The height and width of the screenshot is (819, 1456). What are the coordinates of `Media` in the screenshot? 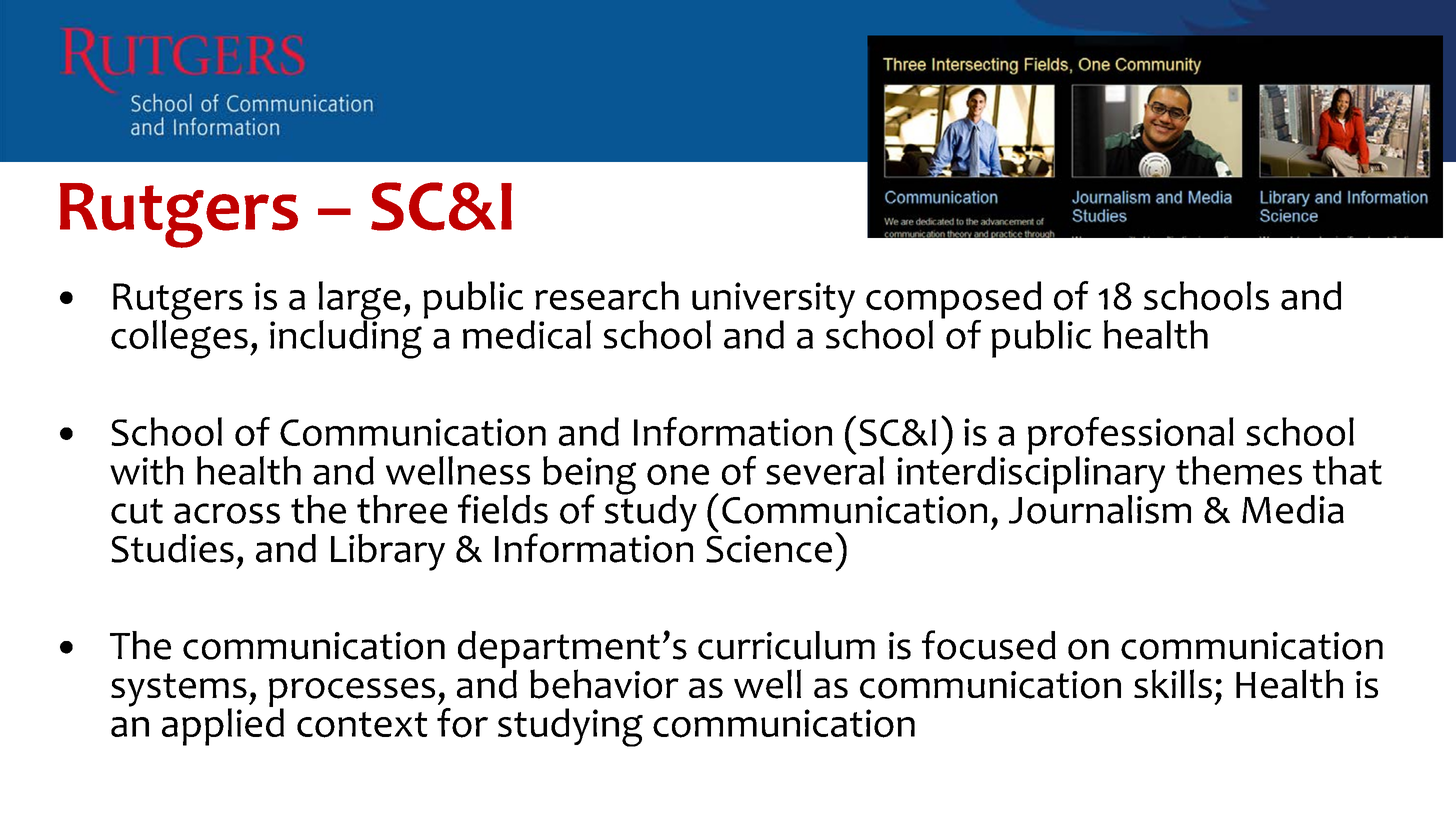 It's located at (1293, 509).
